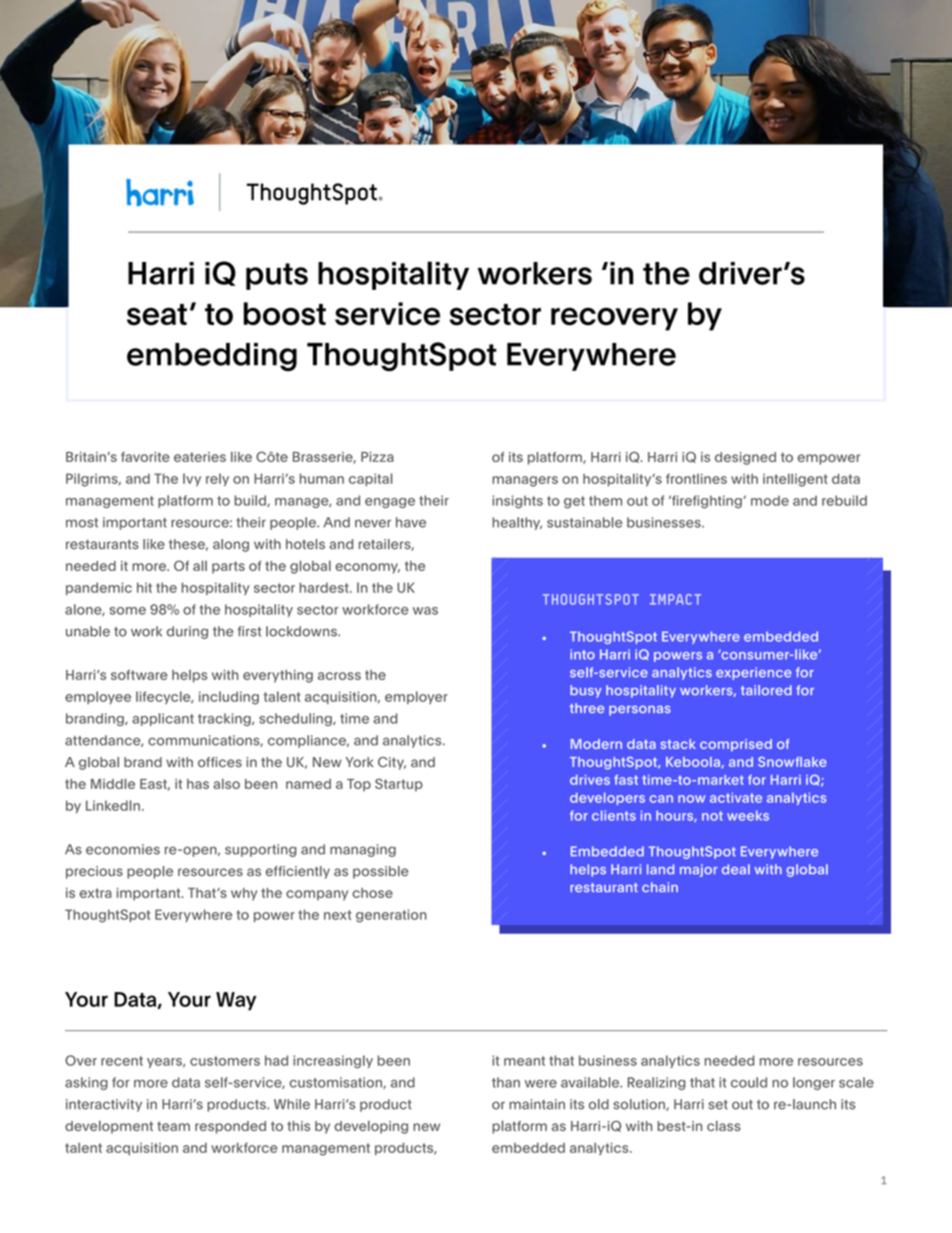 The image size is (952, 1233). I want to click on deal, so click(736, 869).
